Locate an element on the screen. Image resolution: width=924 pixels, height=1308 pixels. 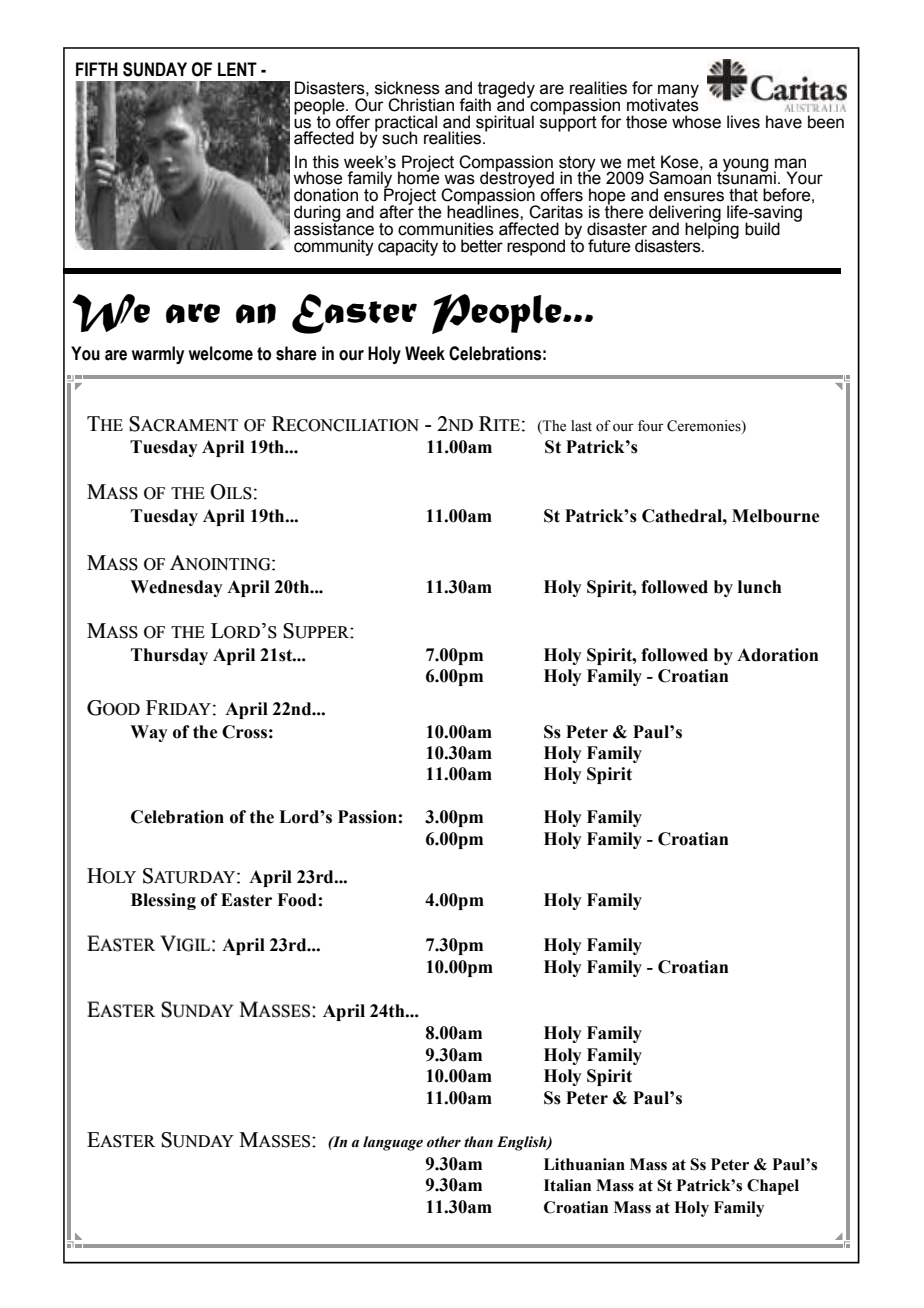
warmly is located at coordinates (158, 355).
